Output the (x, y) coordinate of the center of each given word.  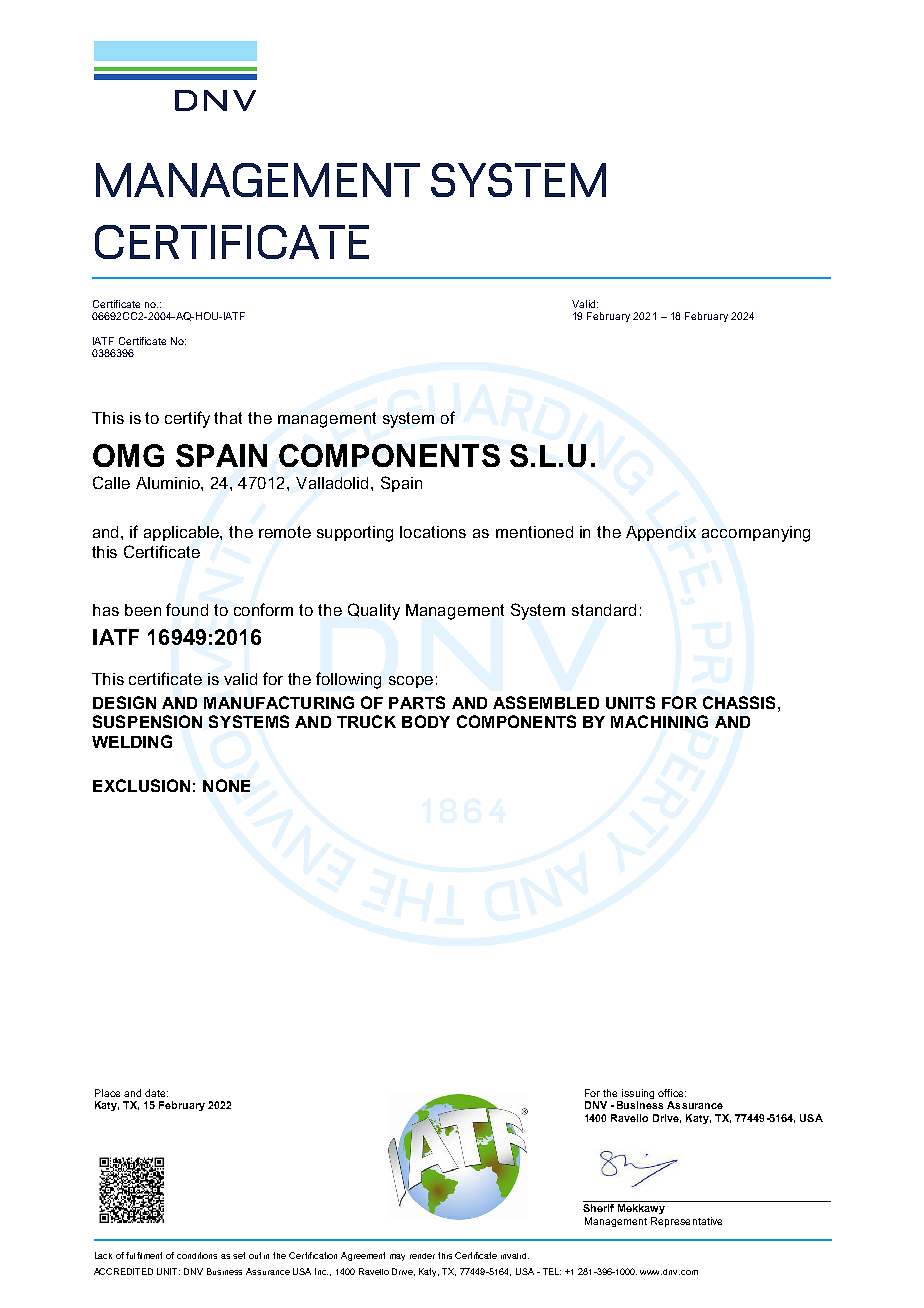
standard (604, 610)
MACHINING (659, 721)
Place (107, 1093)
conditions (197, 1255)
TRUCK (366, 721)
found (187, 609)
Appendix (661, 533)
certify (187, 419)
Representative (686, 1222)
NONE (226, 785)
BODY (426, 721)
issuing (637, 1095)
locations (433, 532)
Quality (374, 611)
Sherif (598, 1208)
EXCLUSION (141, 785)
